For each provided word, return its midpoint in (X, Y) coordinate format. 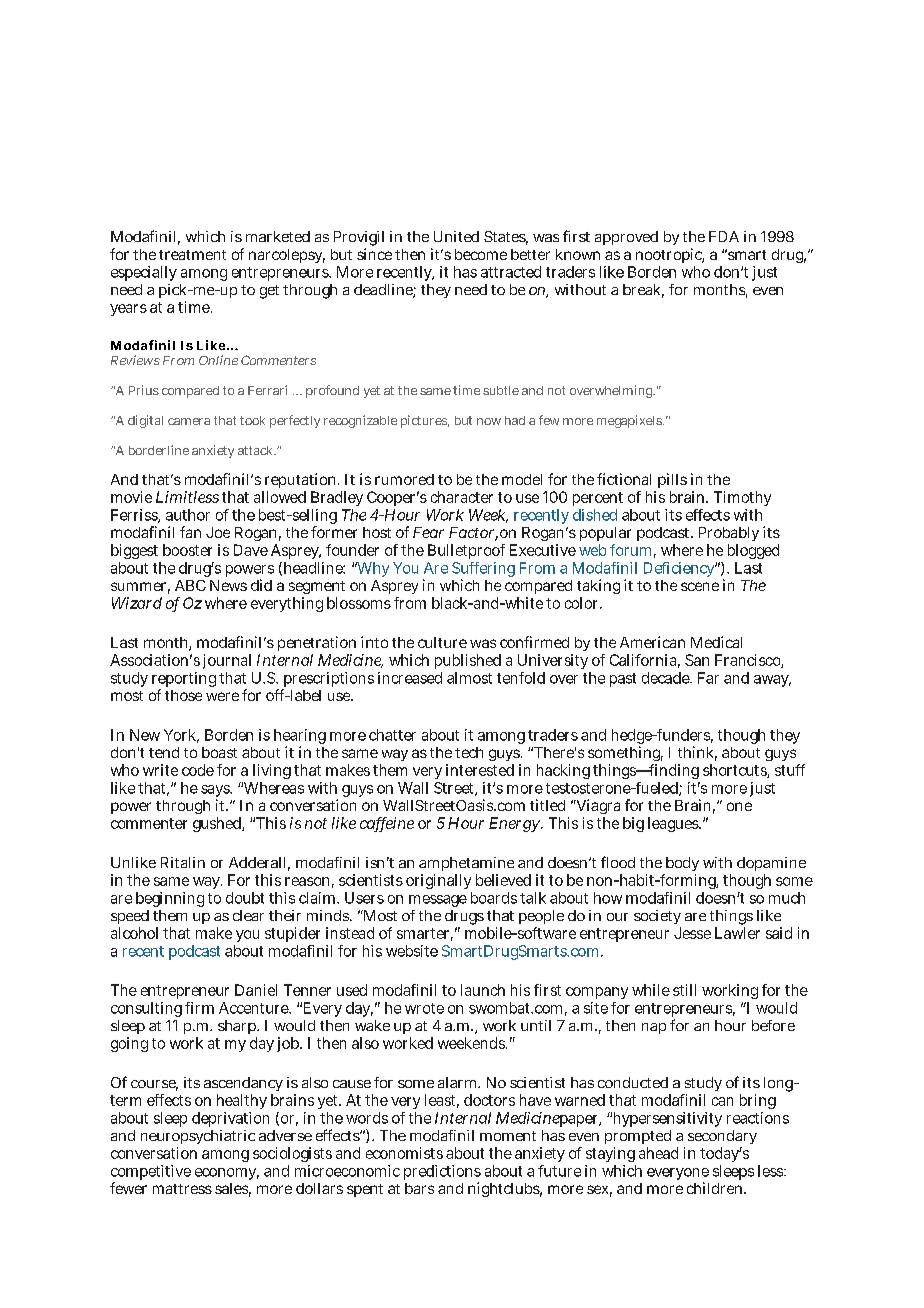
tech (469, 752)
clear (248, 915)
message (438, 901)
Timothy (742, 498)
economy (227, 1174)
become (481, 254)
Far (708, 678)
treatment (192, 255)
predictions (442, 1174)
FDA (724, 236)
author (188, 515)
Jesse (692, 933)
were (222, 696)
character (462, 497)
